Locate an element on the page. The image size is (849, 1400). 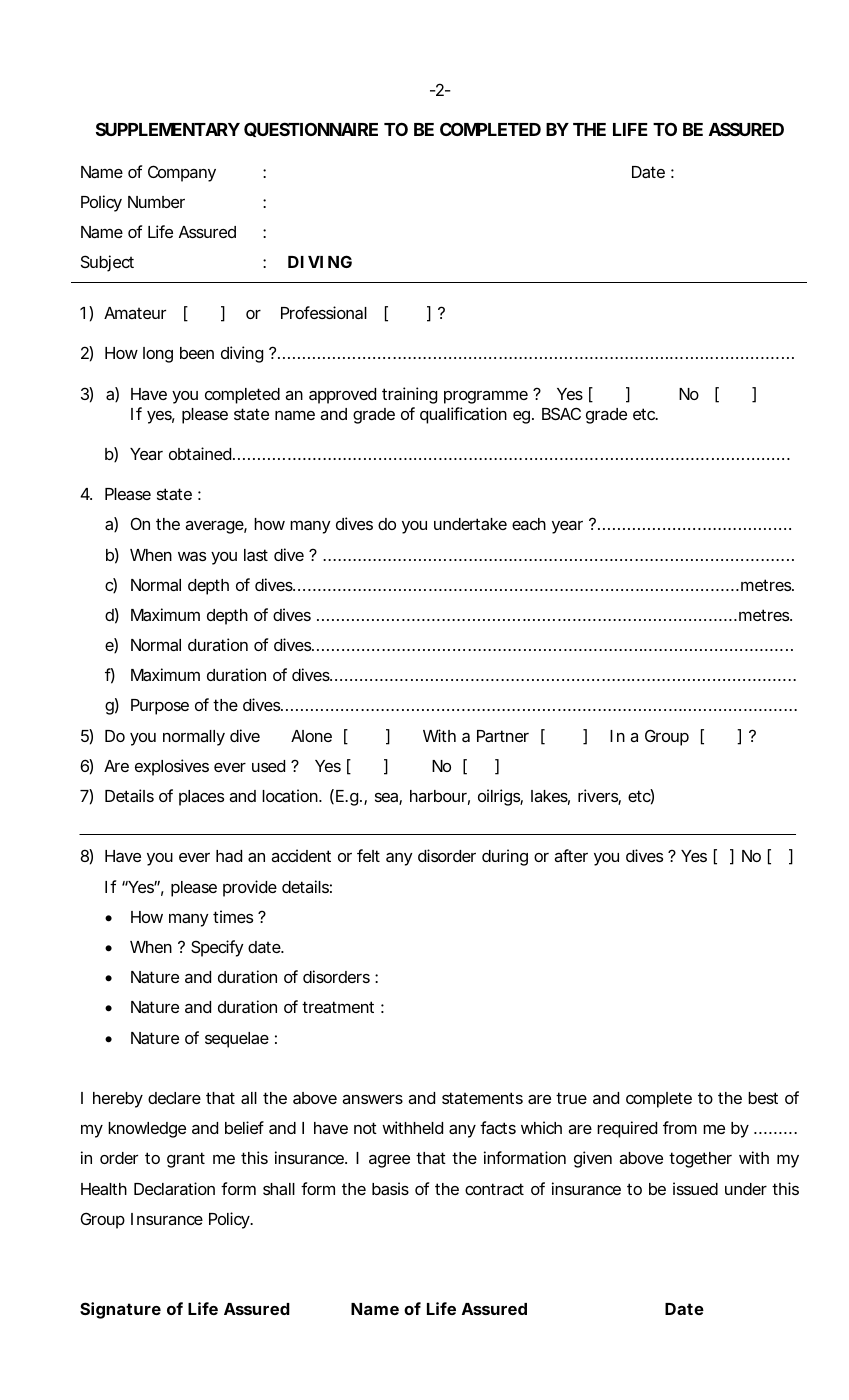
together is located at coordinates (700, 1160).
